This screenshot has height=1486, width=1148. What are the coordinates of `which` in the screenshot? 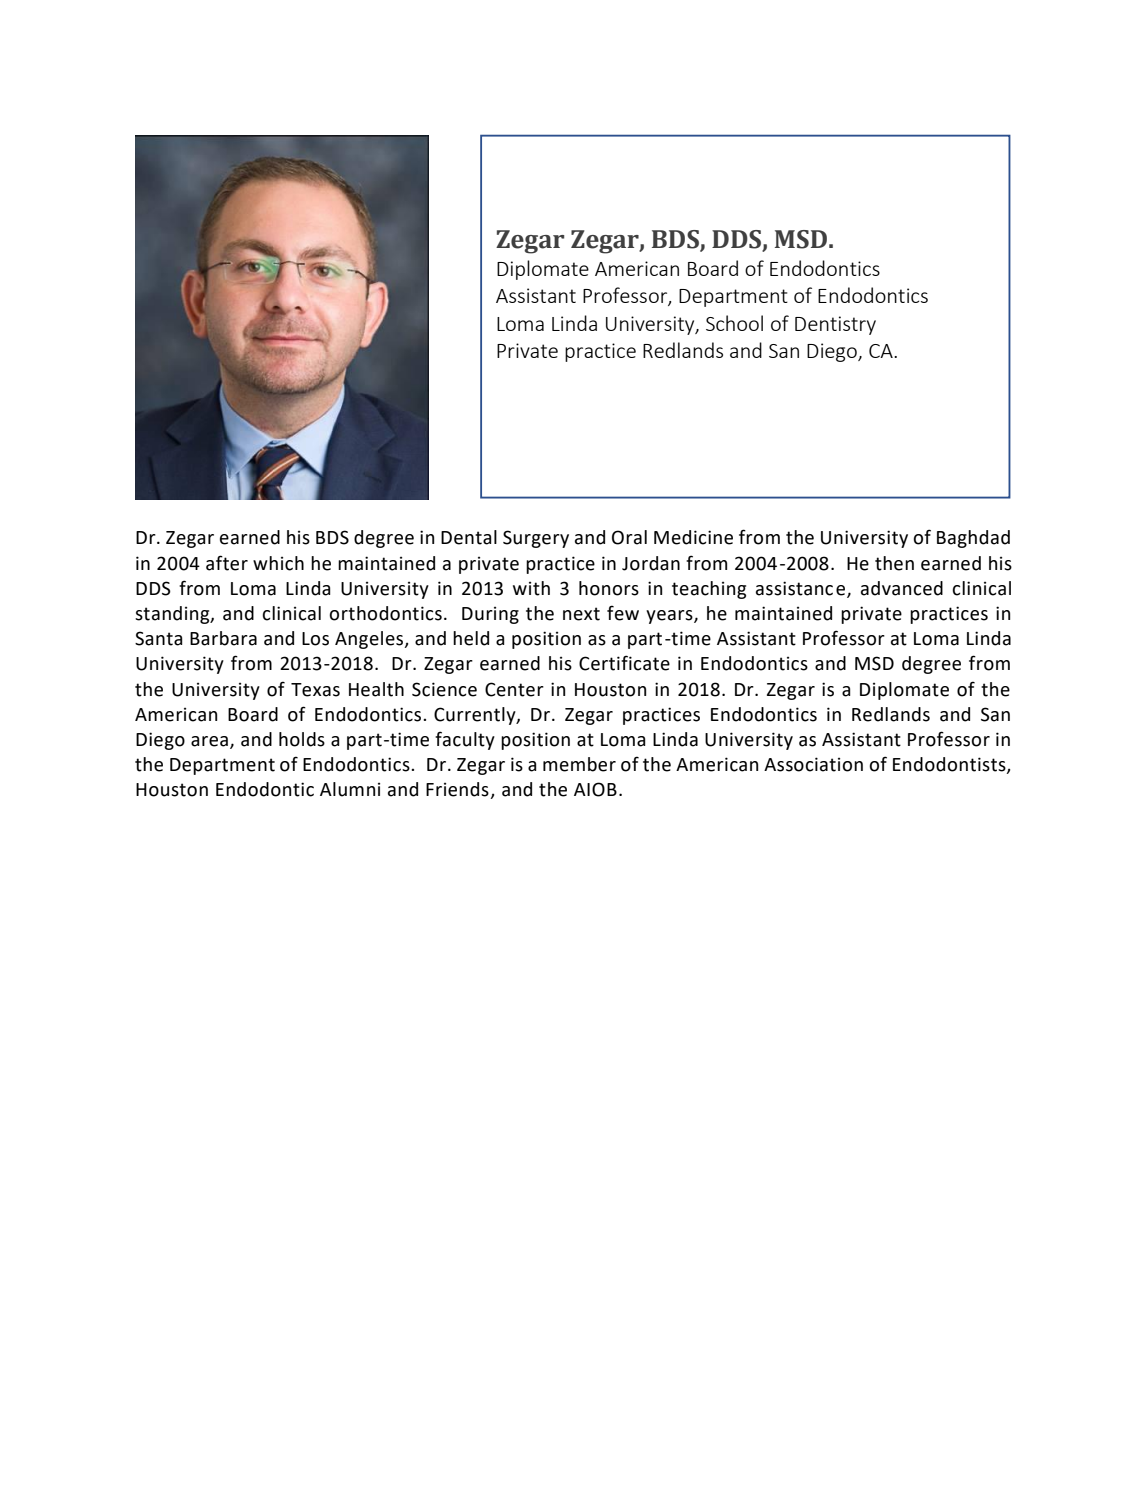 It's located at (278, 563).
